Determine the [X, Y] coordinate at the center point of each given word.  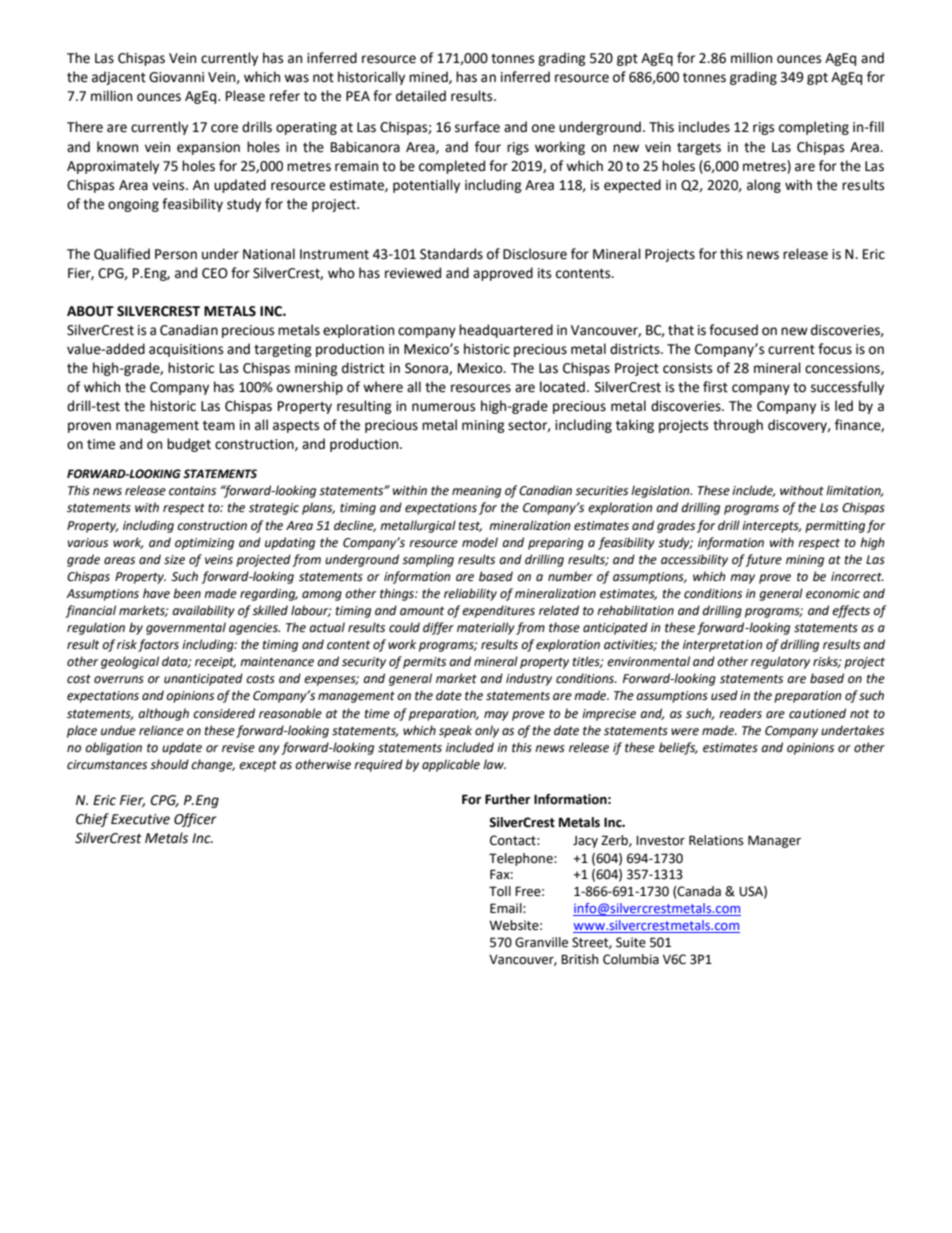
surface [477, 127]
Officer [195, 820]
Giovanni [176, 77]
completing [814, 128]
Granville [541, 942]
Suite [631, 942]
